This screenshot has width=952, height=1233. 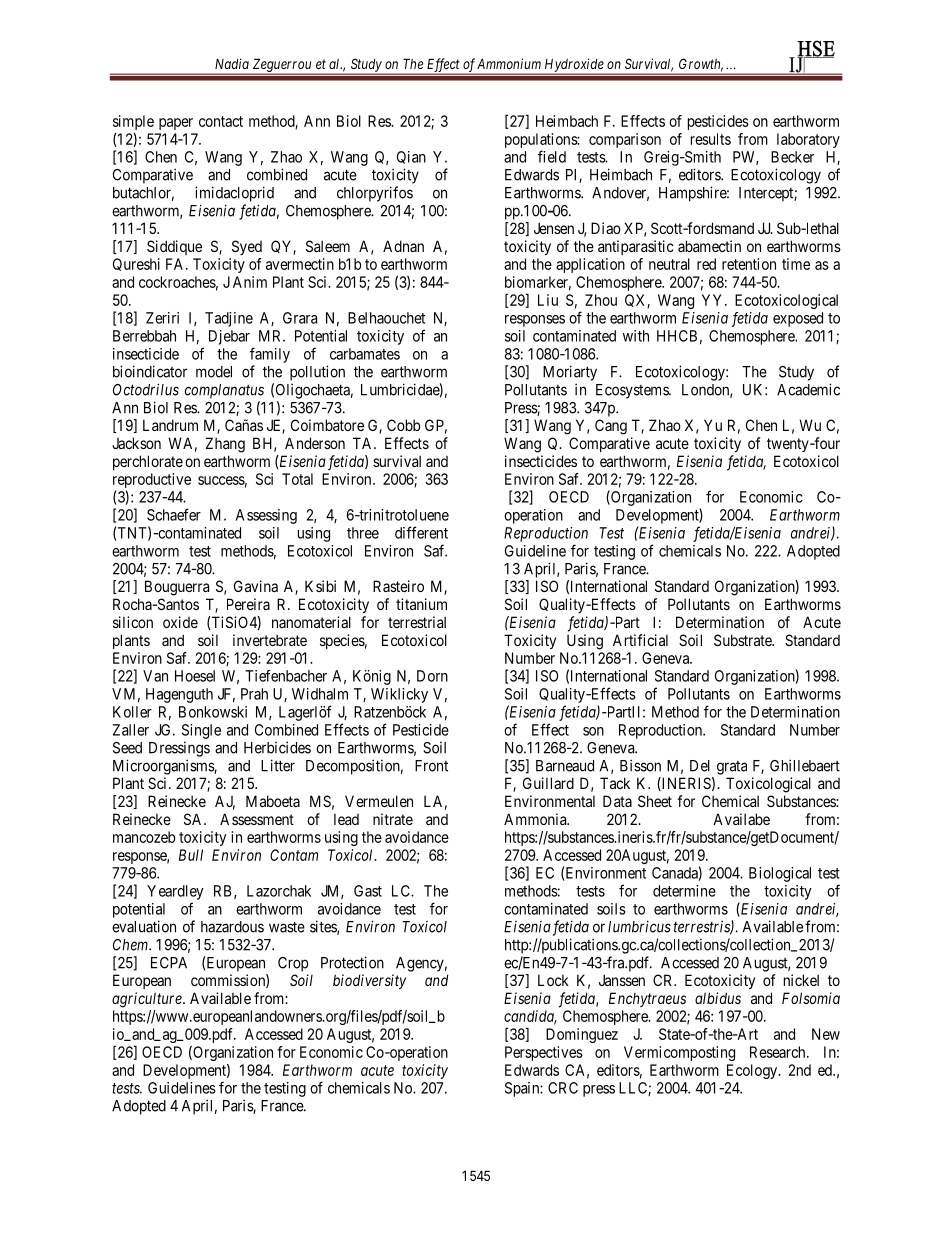 I want to click on Research, so click(x=779, y=1052).
